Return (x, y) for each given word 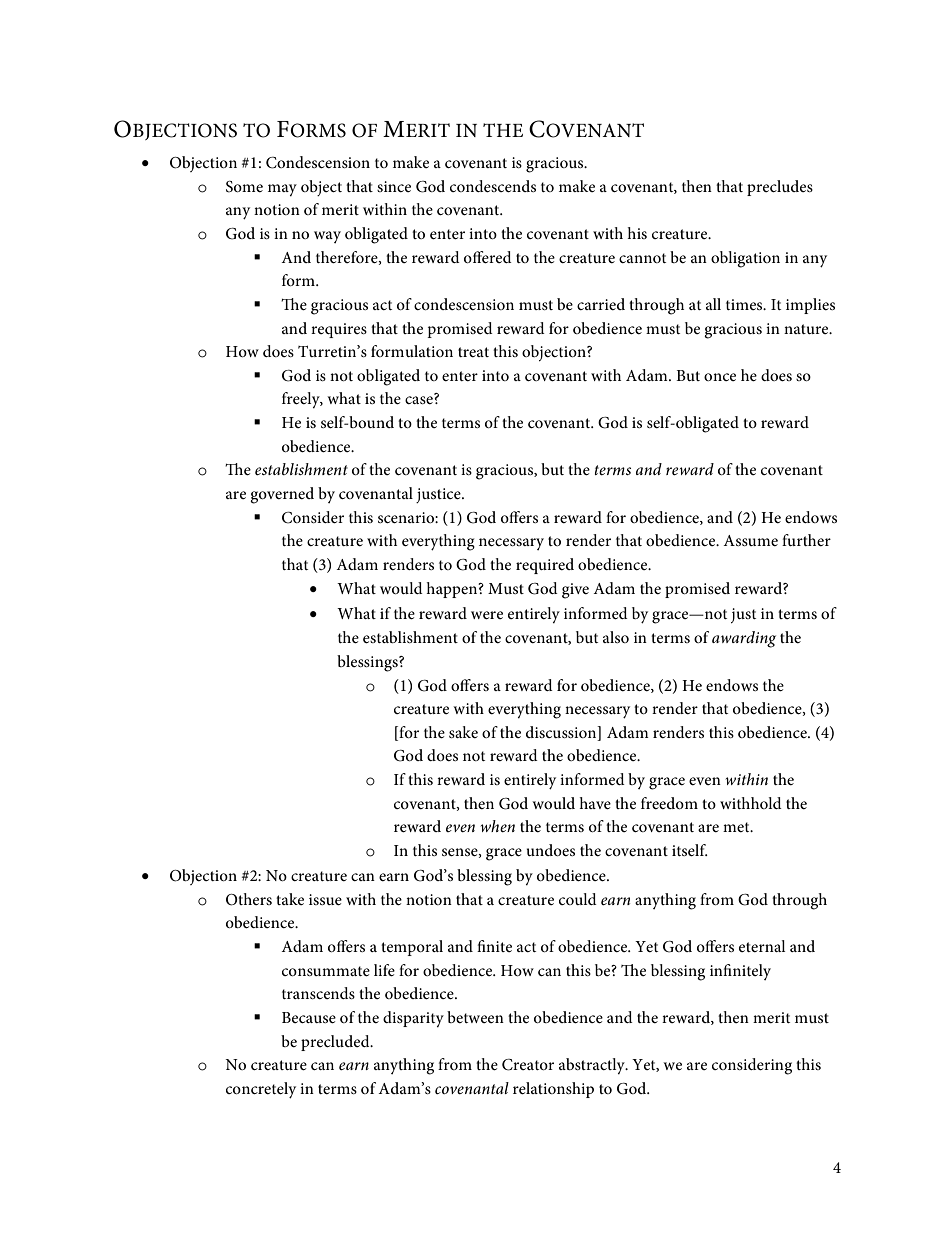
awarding (744, 639)
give (575, 591)
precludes (780, 188)
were (487, 615)
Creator (528, 1065)
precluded (336, 1043)
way (327, 237)
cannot (642, 258)
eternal (762, 946)
